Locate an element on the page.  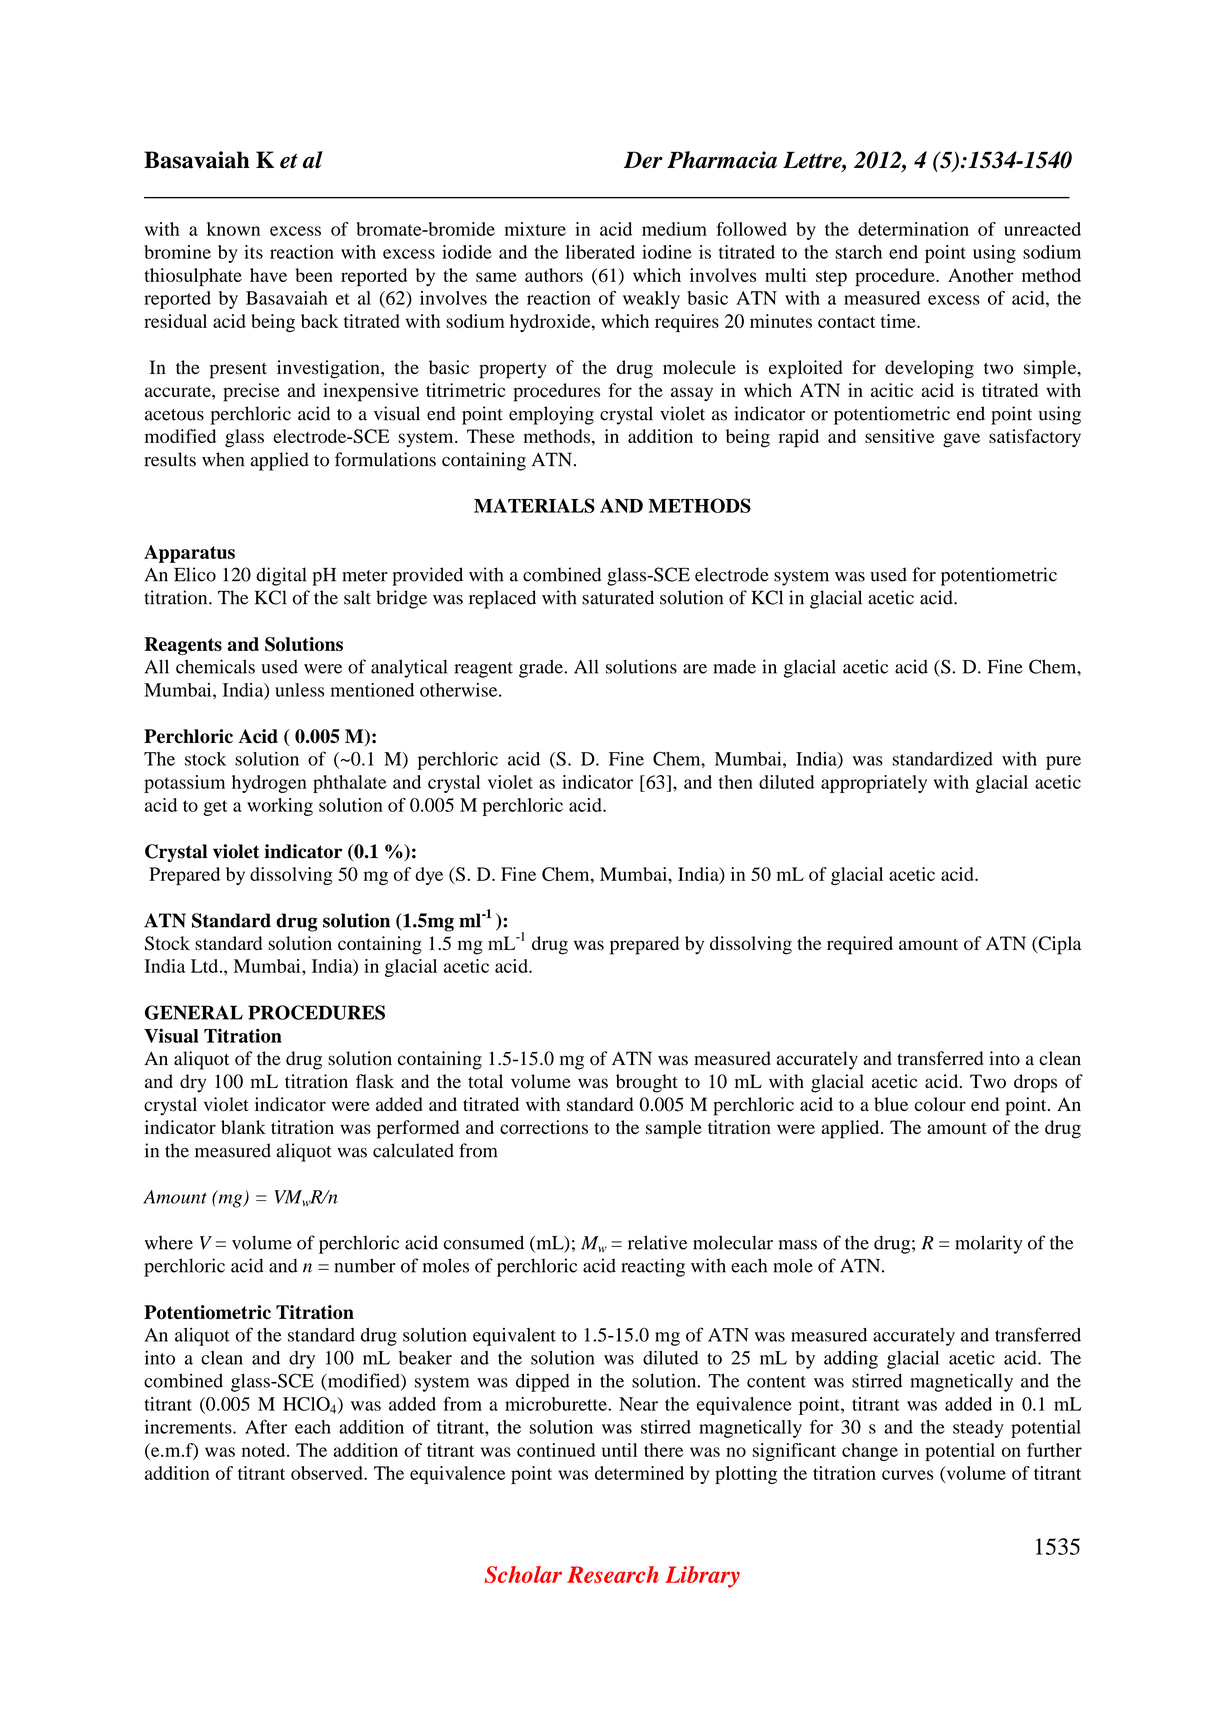
observed is located at coordinates (328, 1473).
